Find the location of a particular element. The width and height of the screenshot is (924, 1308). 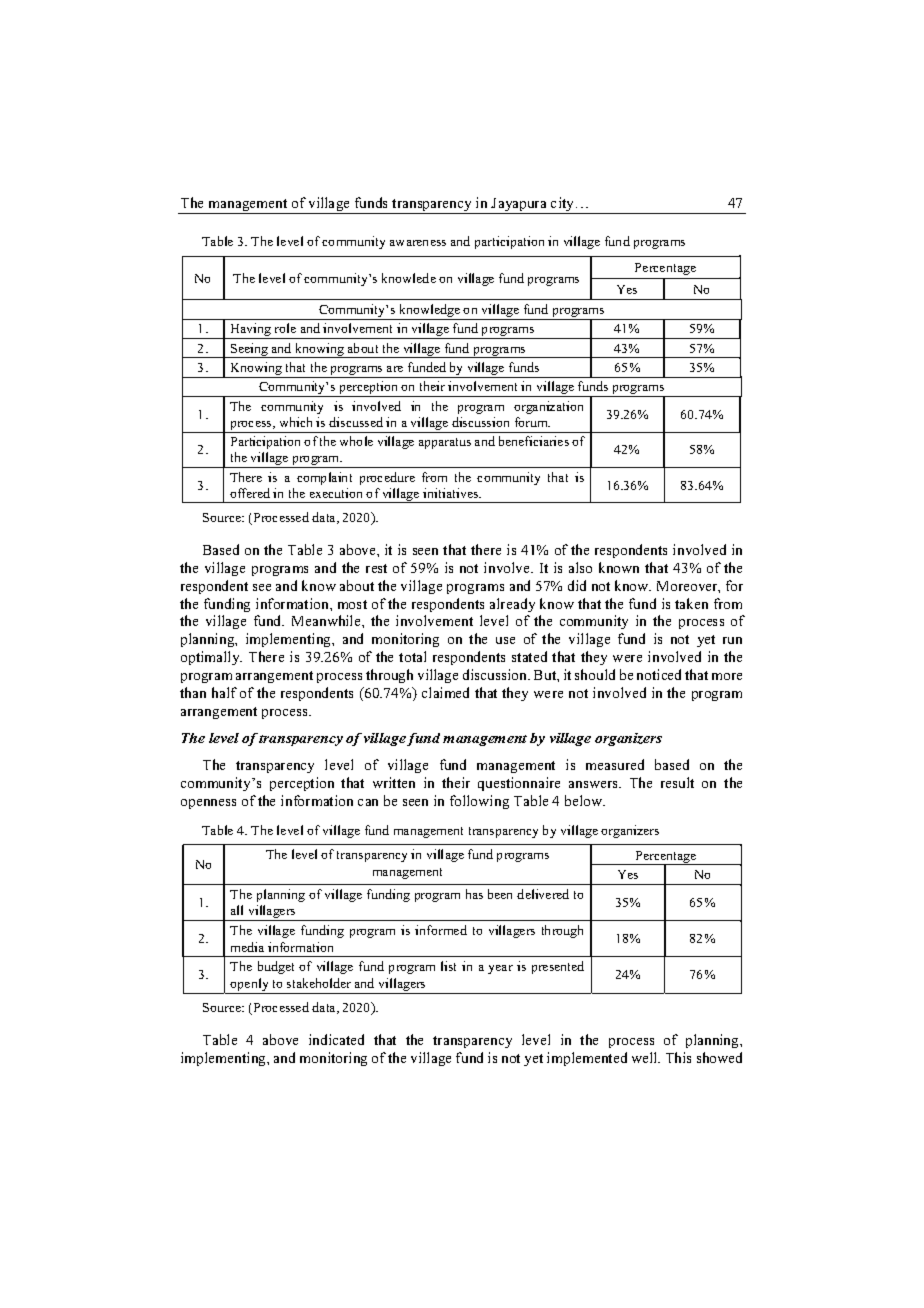

list is located at coordinates (448, 966).
